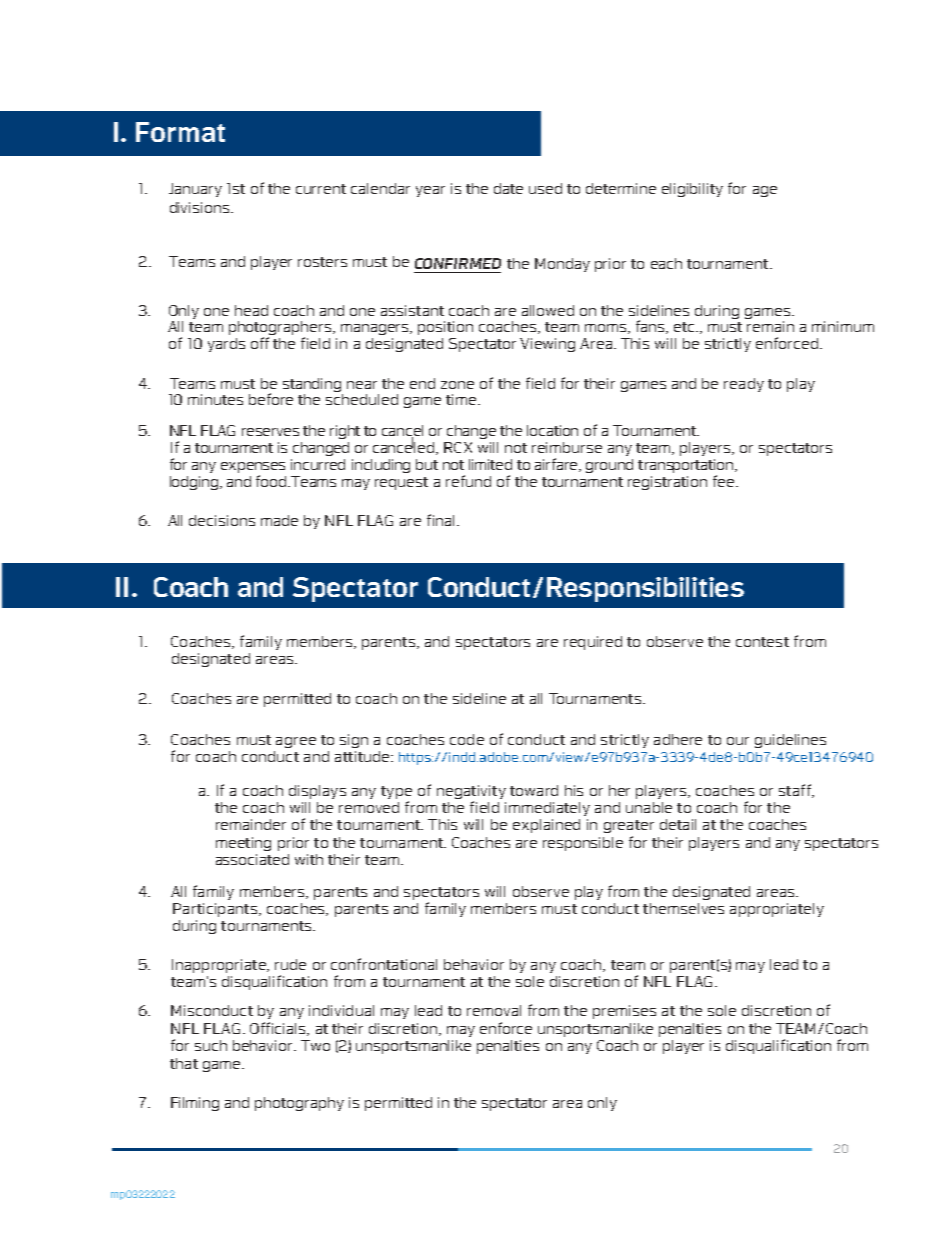 The image size is (952, 1233). What do you see at coordinates (762, 642) in the document?
I see `contest` at bounding box center [762, 642].
